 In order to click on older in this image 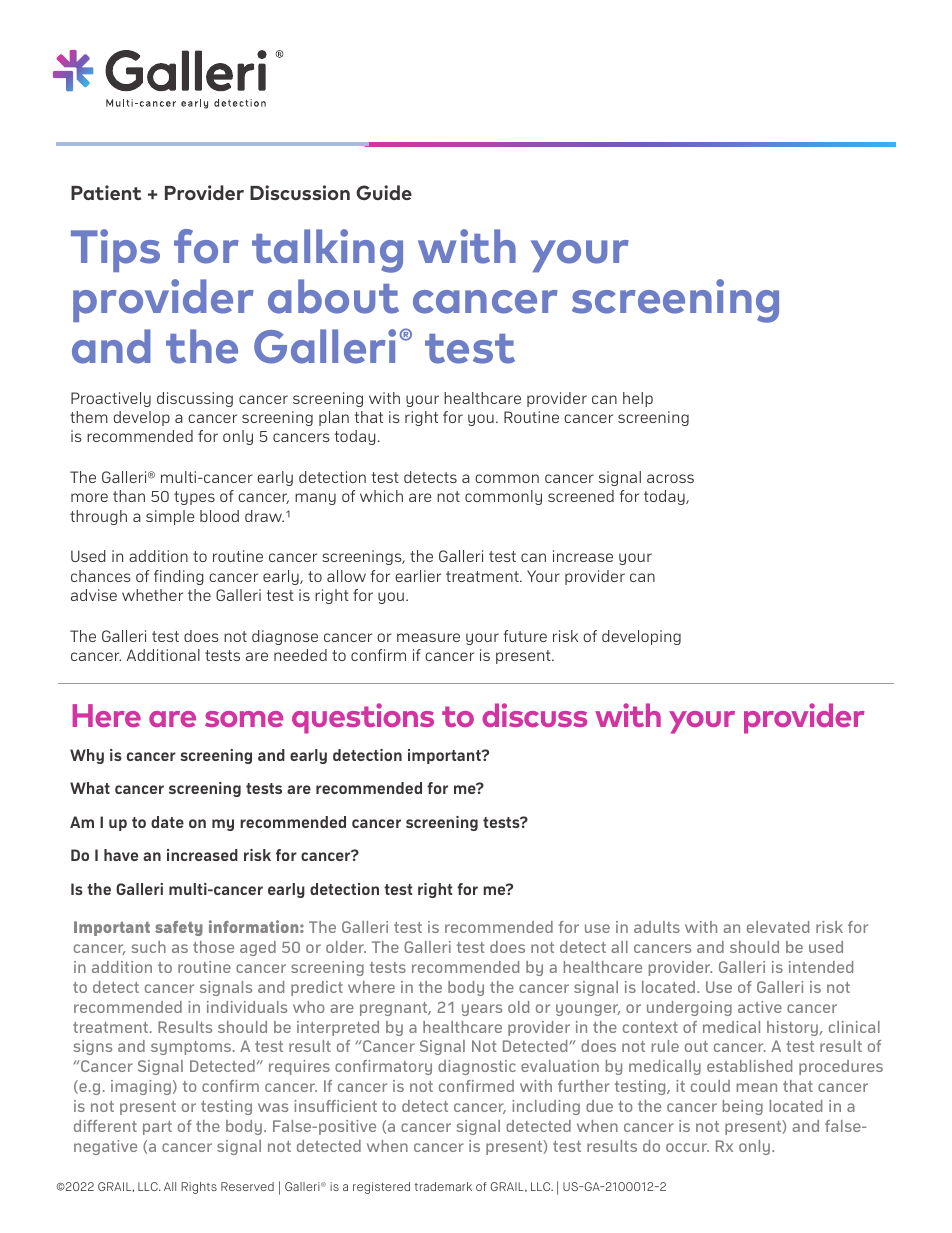, I will do `click(346, 947)`.
